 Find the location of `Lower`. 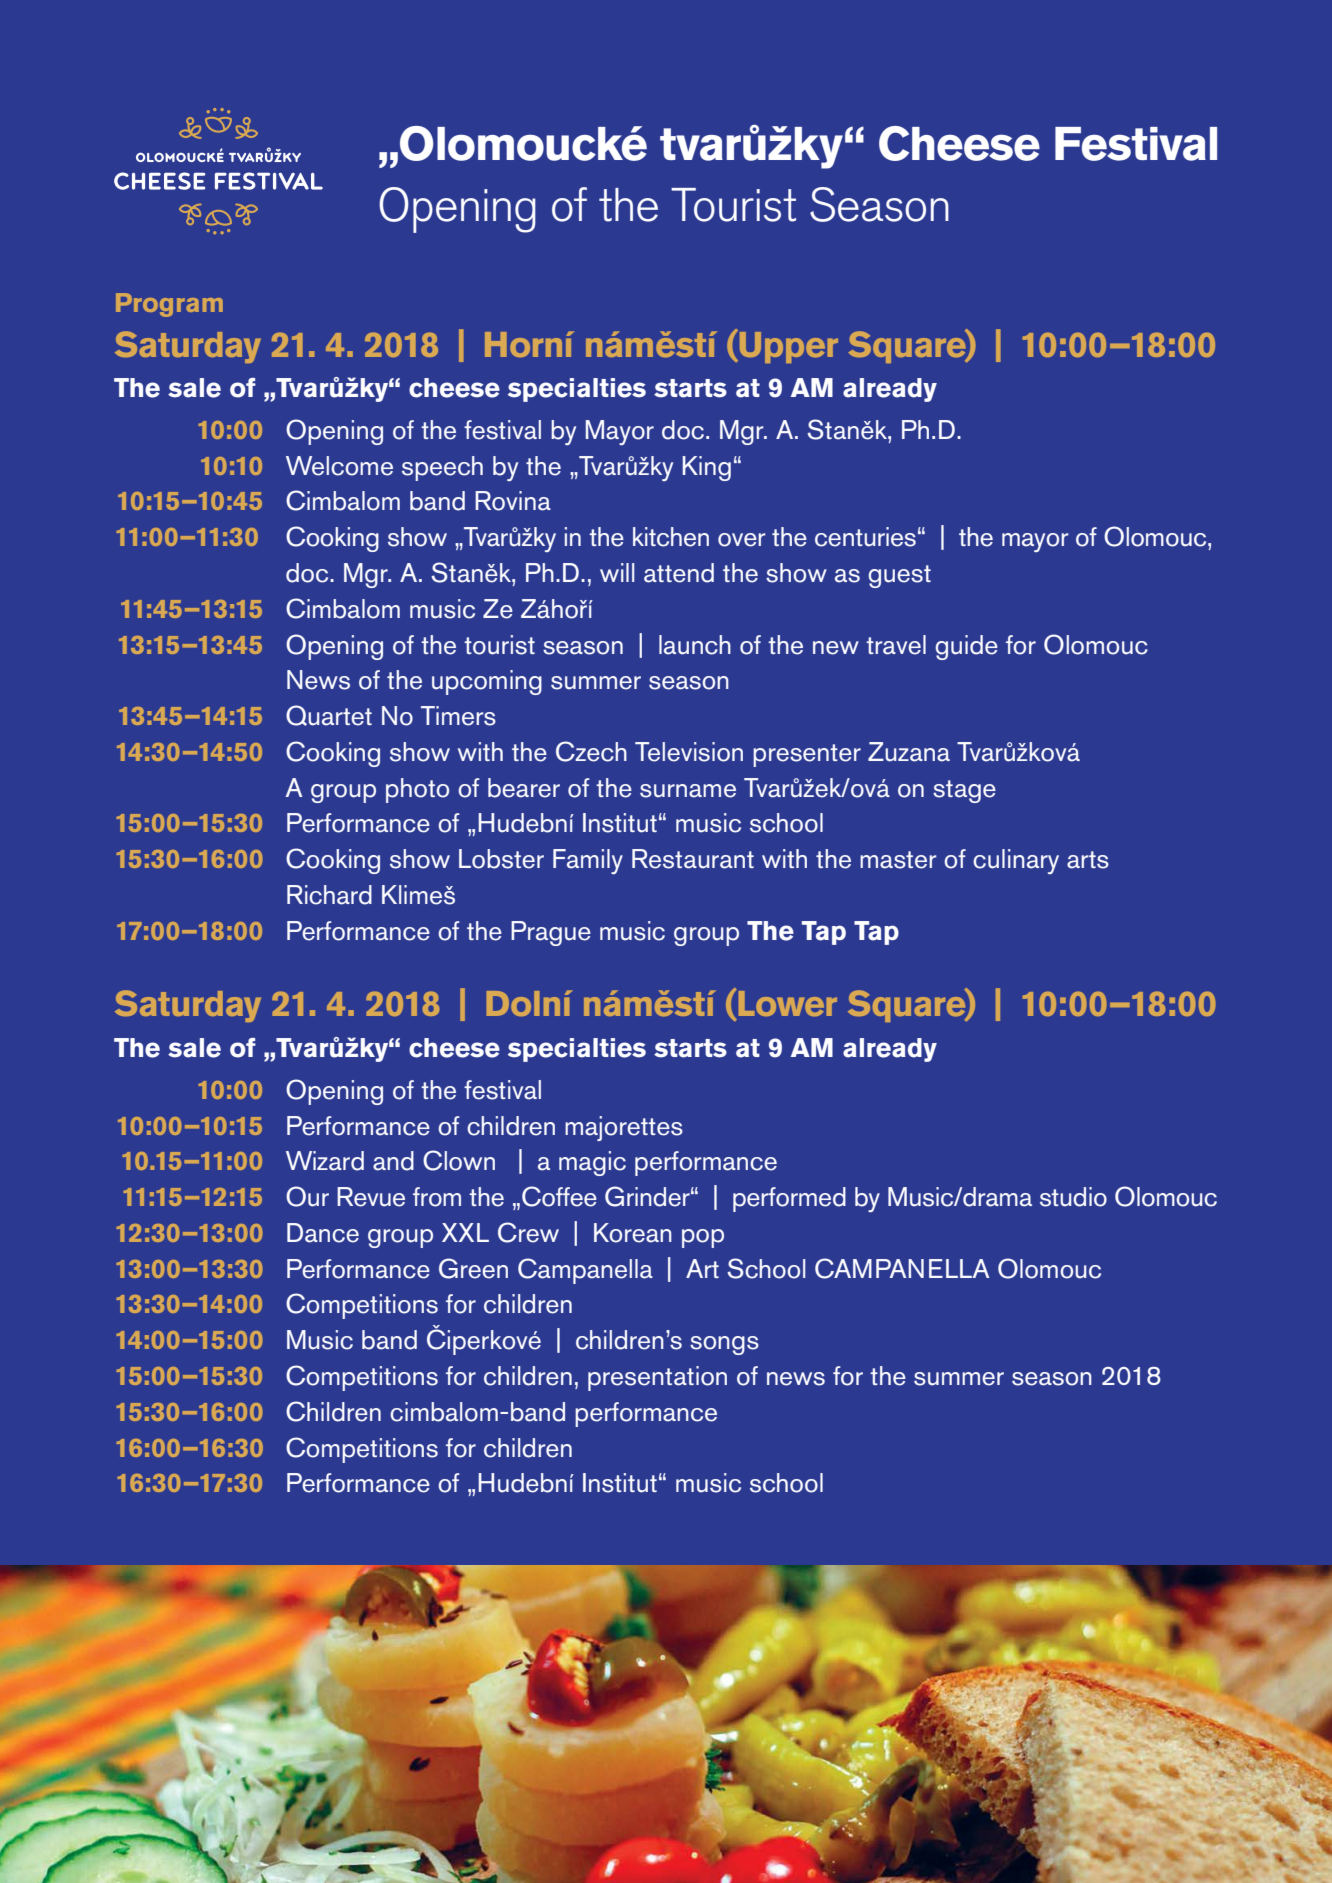

Lower is located at coordinates (786, 1003).
